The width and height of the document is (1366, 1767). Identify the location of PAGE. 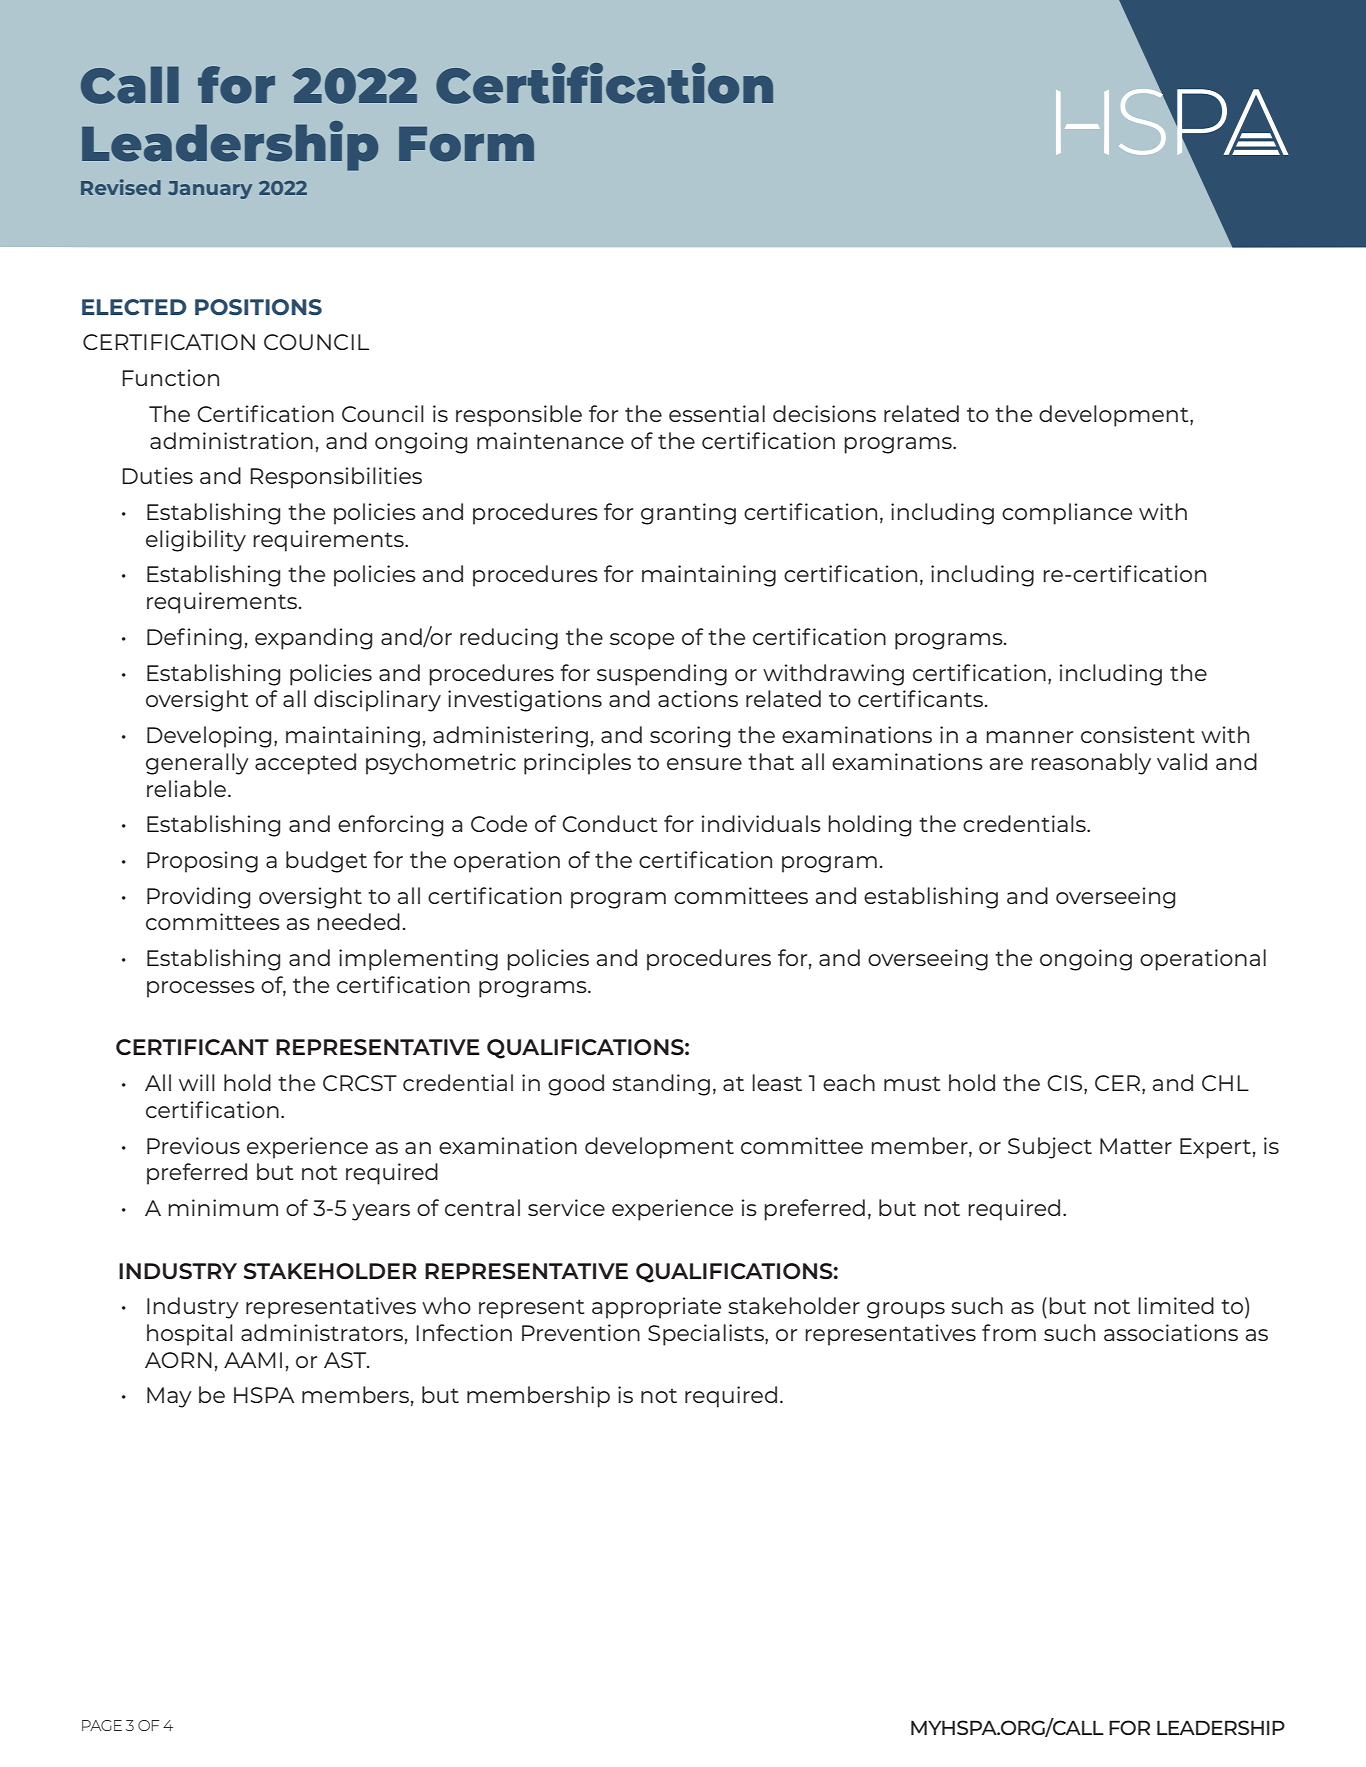
(102, 1725).
